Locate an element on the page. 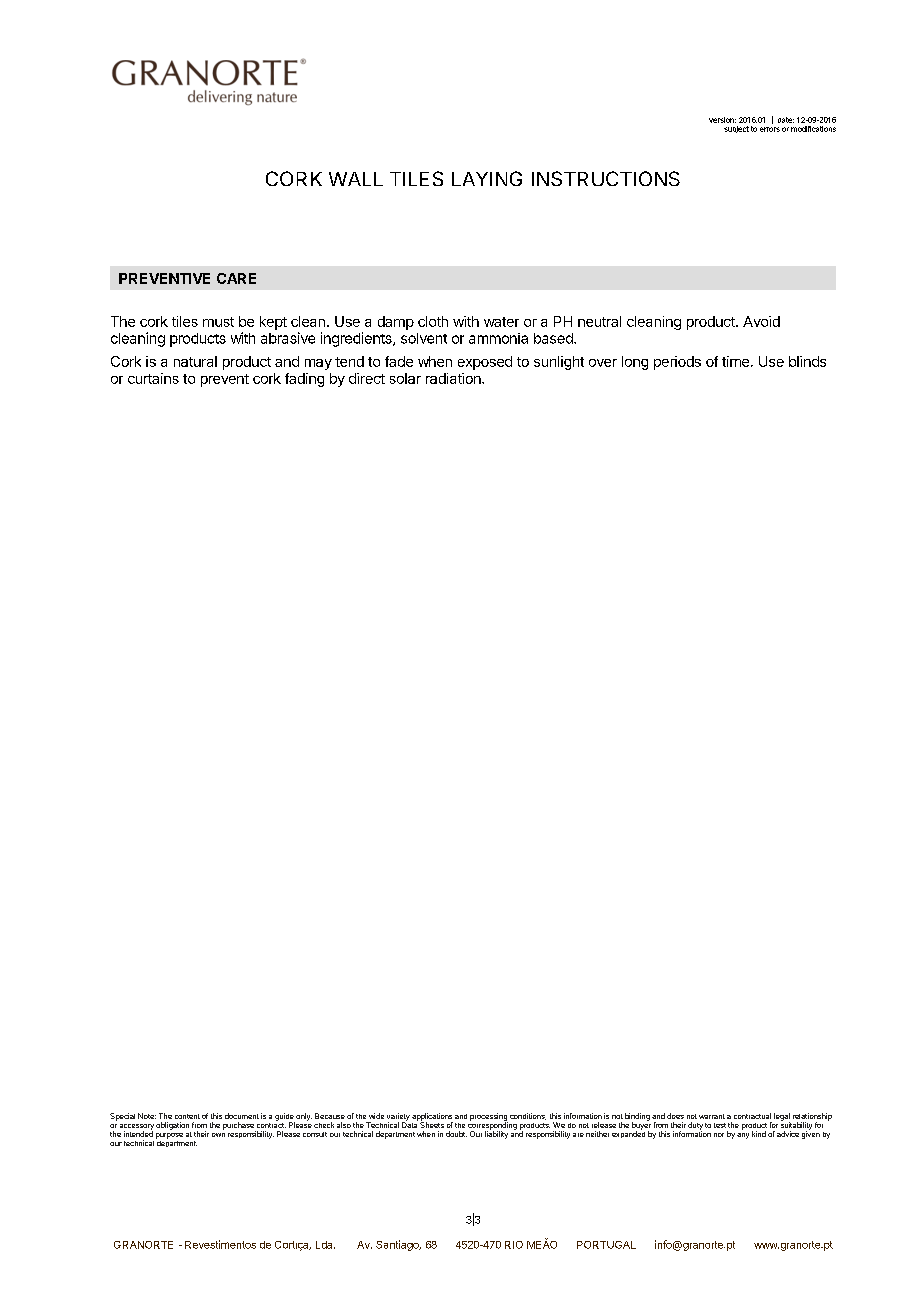  own is located at coordinates (218, 1135).
